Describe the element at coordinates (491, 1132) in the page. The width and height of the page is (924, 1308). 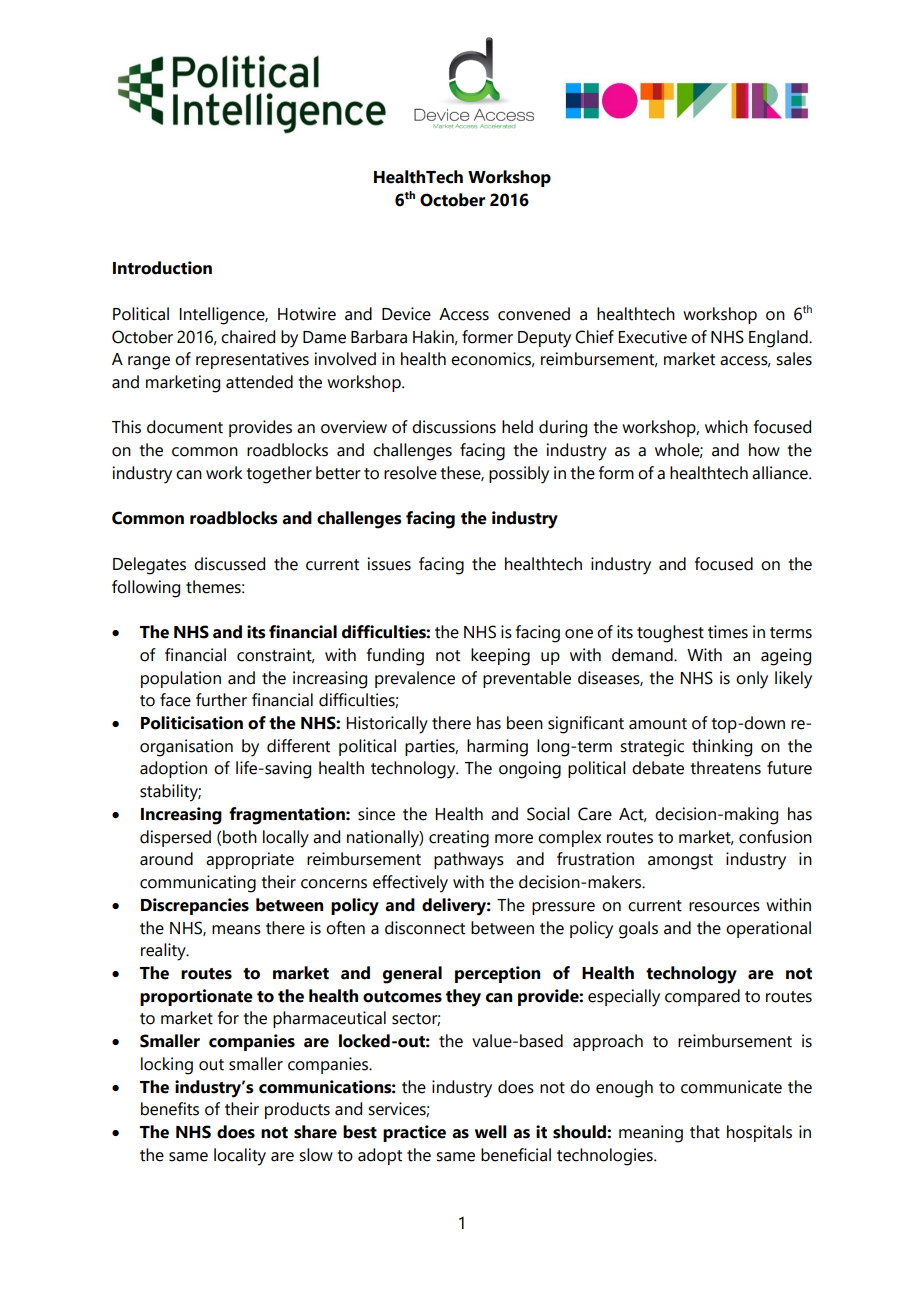
I see `well` at that location.
